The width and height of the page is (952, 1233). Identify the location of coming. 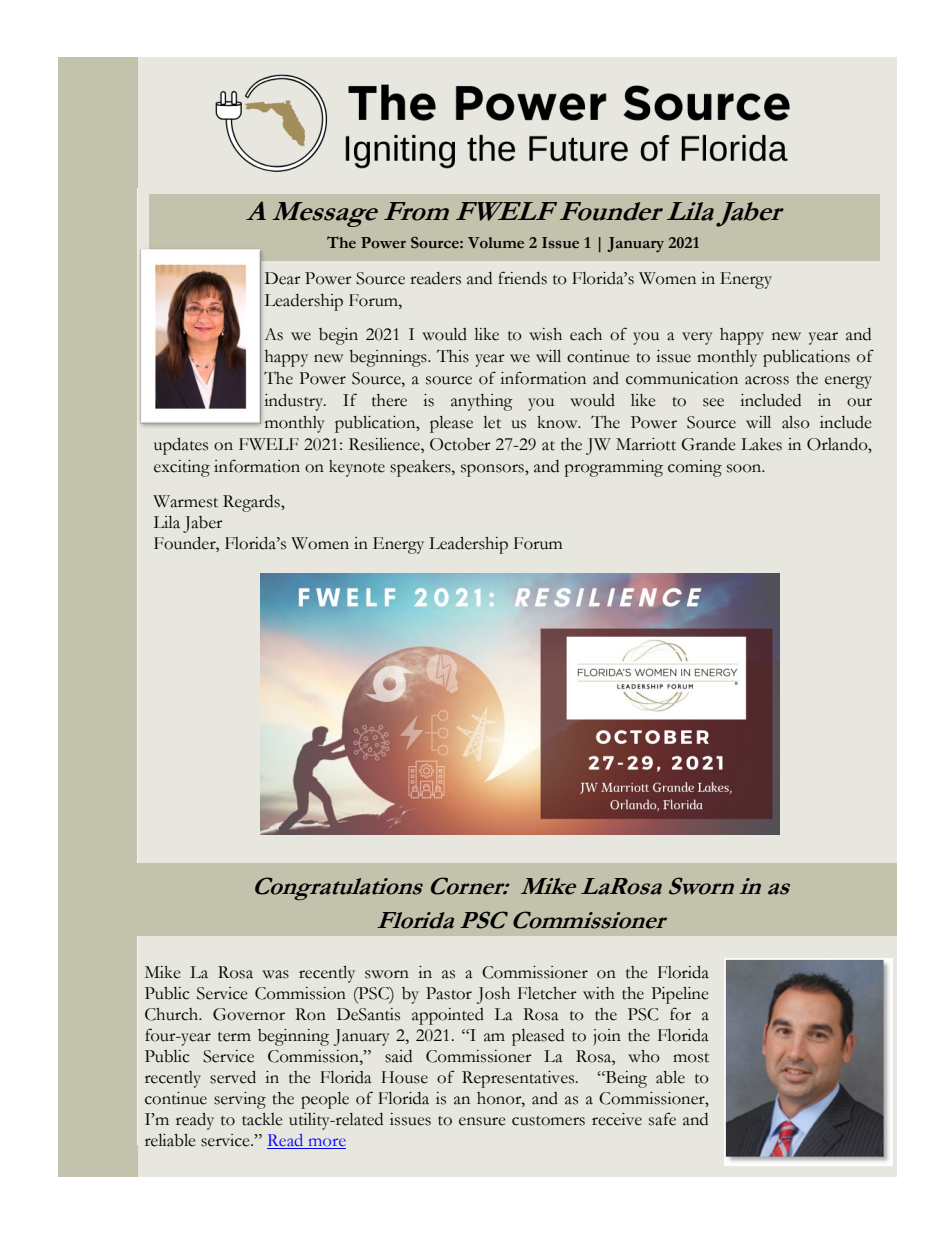
(695, 468).
